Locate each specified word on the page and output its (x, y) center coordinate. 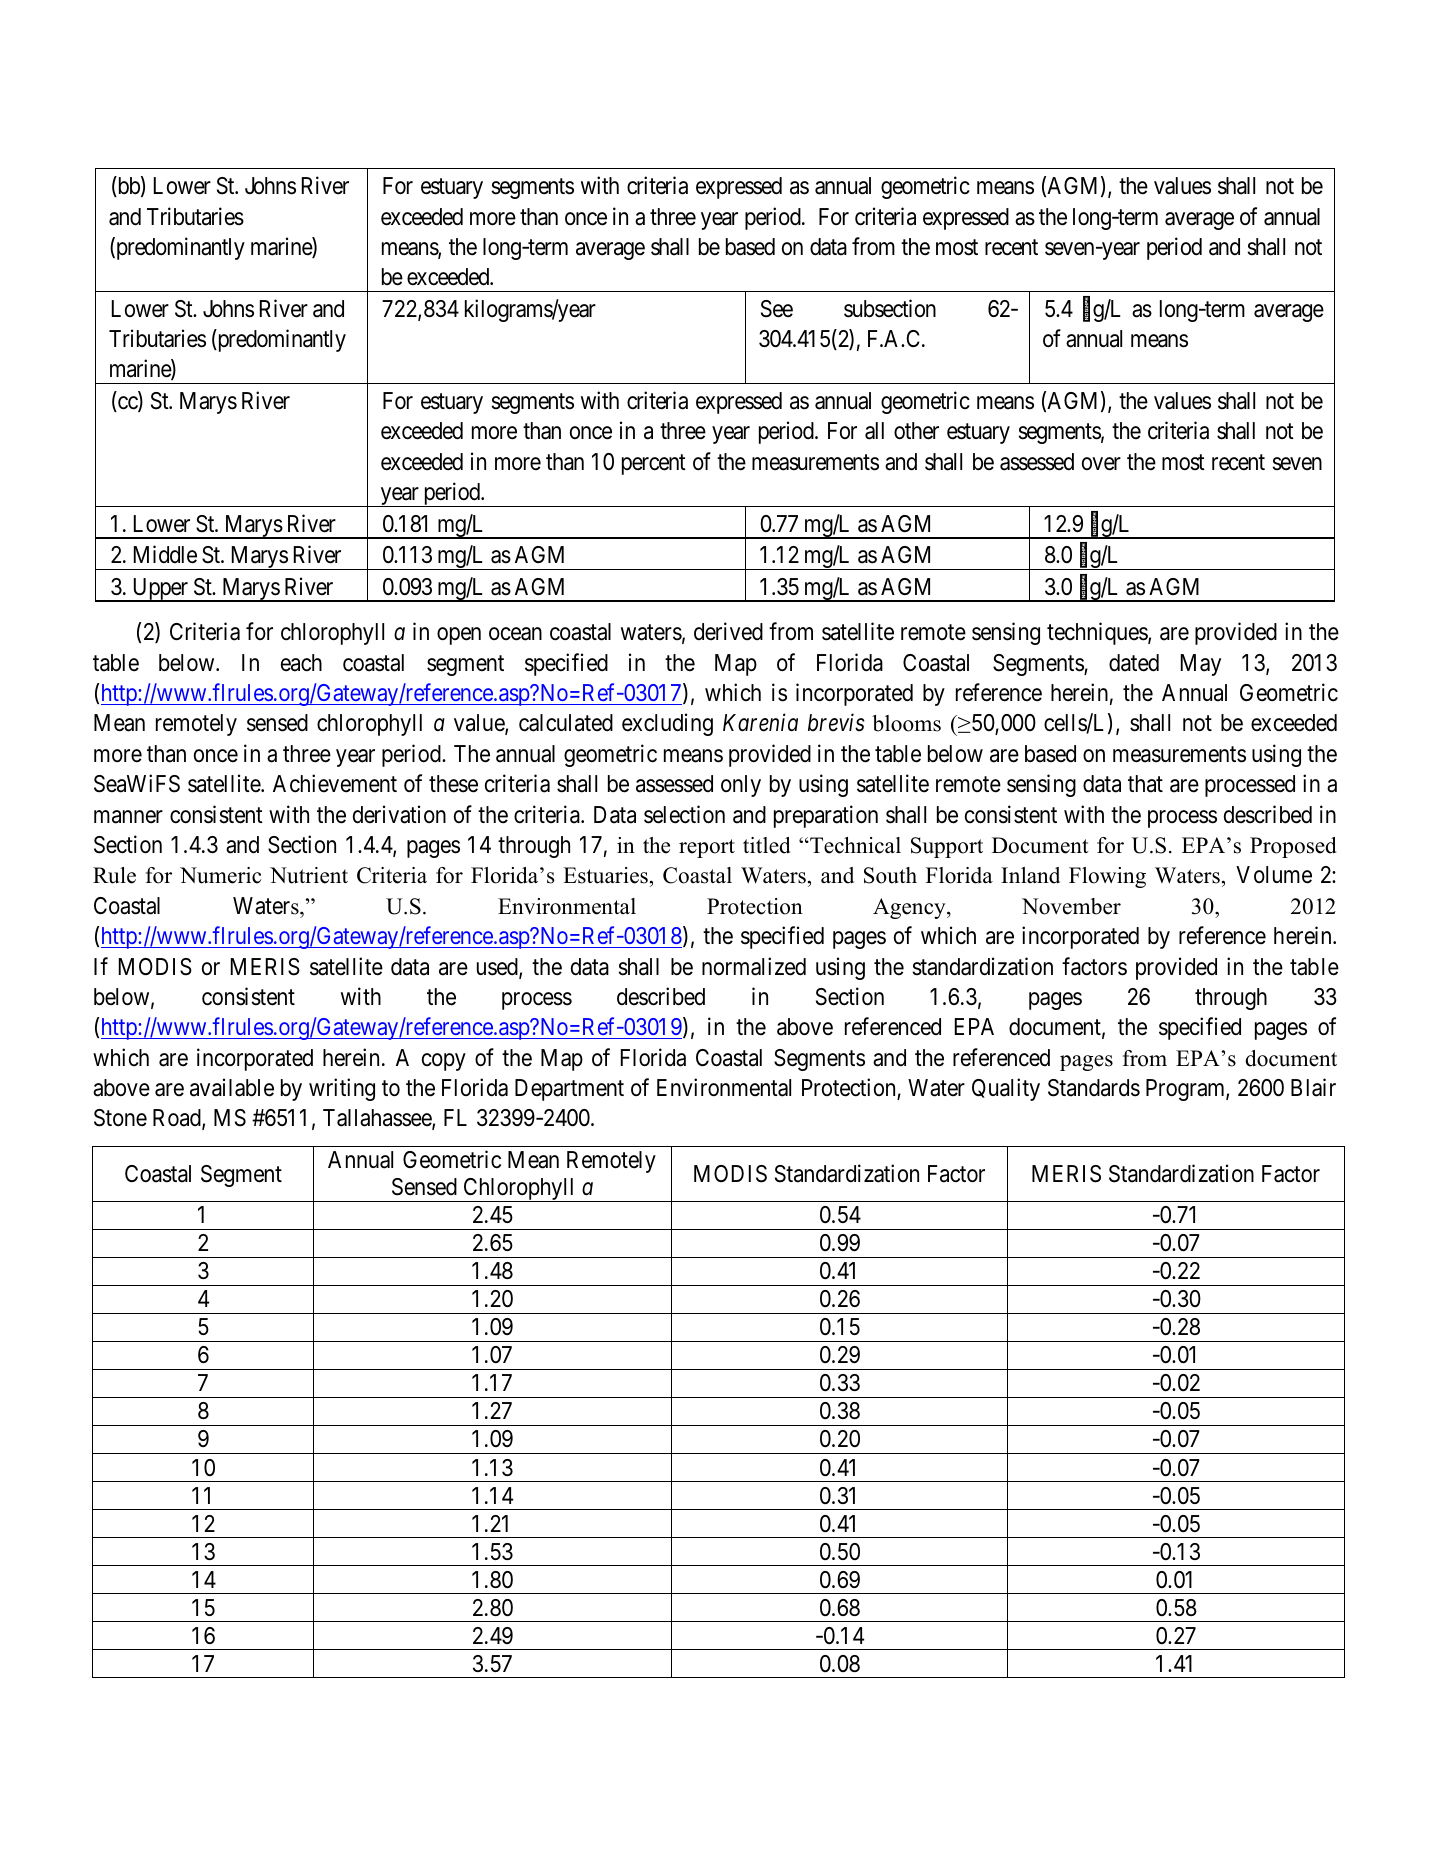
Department (569, 1090)
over (1101, 464)
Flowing (1107, 877)
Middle (165, 554)
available (232, 1087)
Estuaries (605, 875)
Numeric (220, 875)
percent (654, 464)
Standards (1094, 1088)
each (301, 663)
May (1201, 665)
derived (728, 632)
